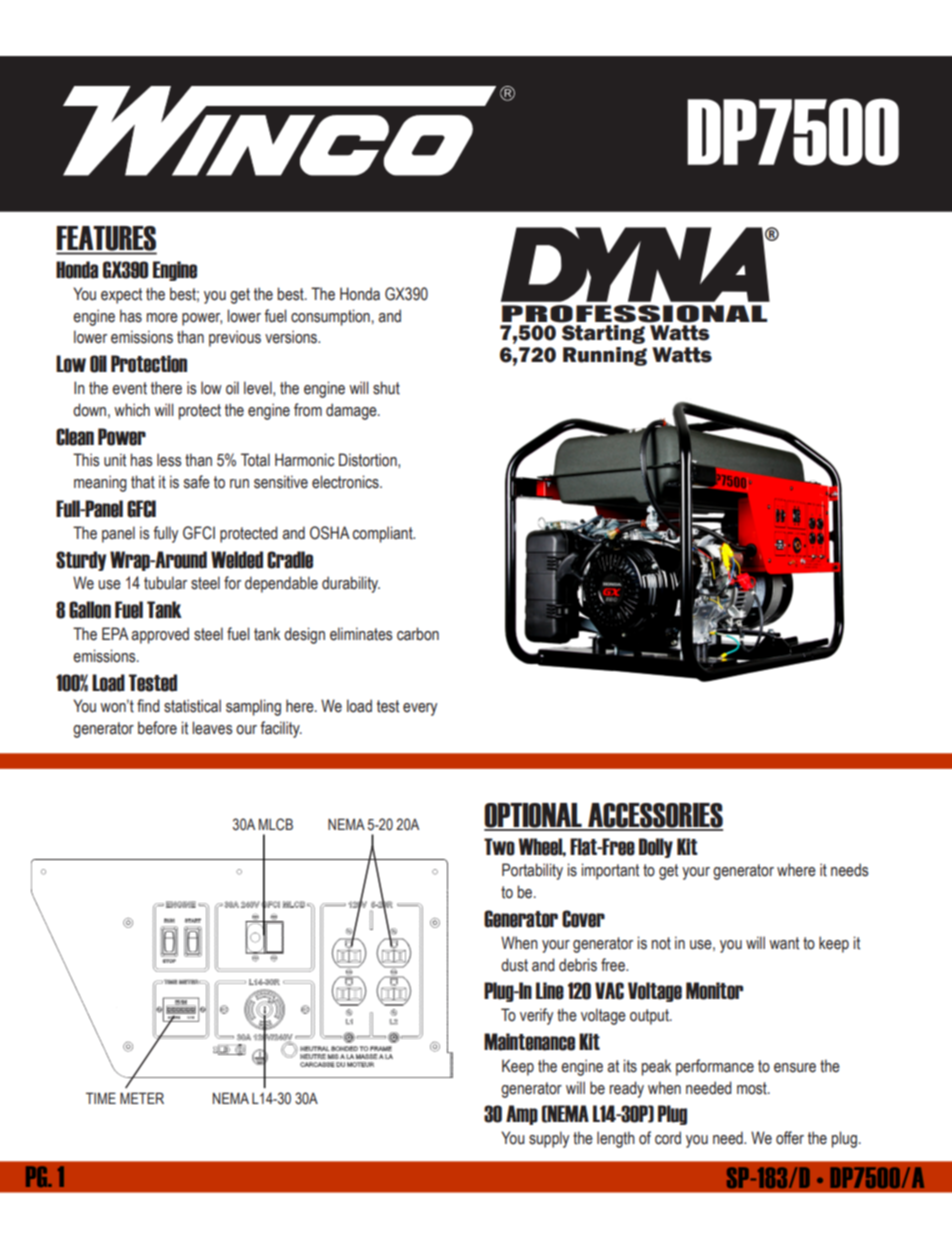 This page has height=1233, width=952. Describe the element at coordinates (351, 584) in the page. I see `durability` at that location.
